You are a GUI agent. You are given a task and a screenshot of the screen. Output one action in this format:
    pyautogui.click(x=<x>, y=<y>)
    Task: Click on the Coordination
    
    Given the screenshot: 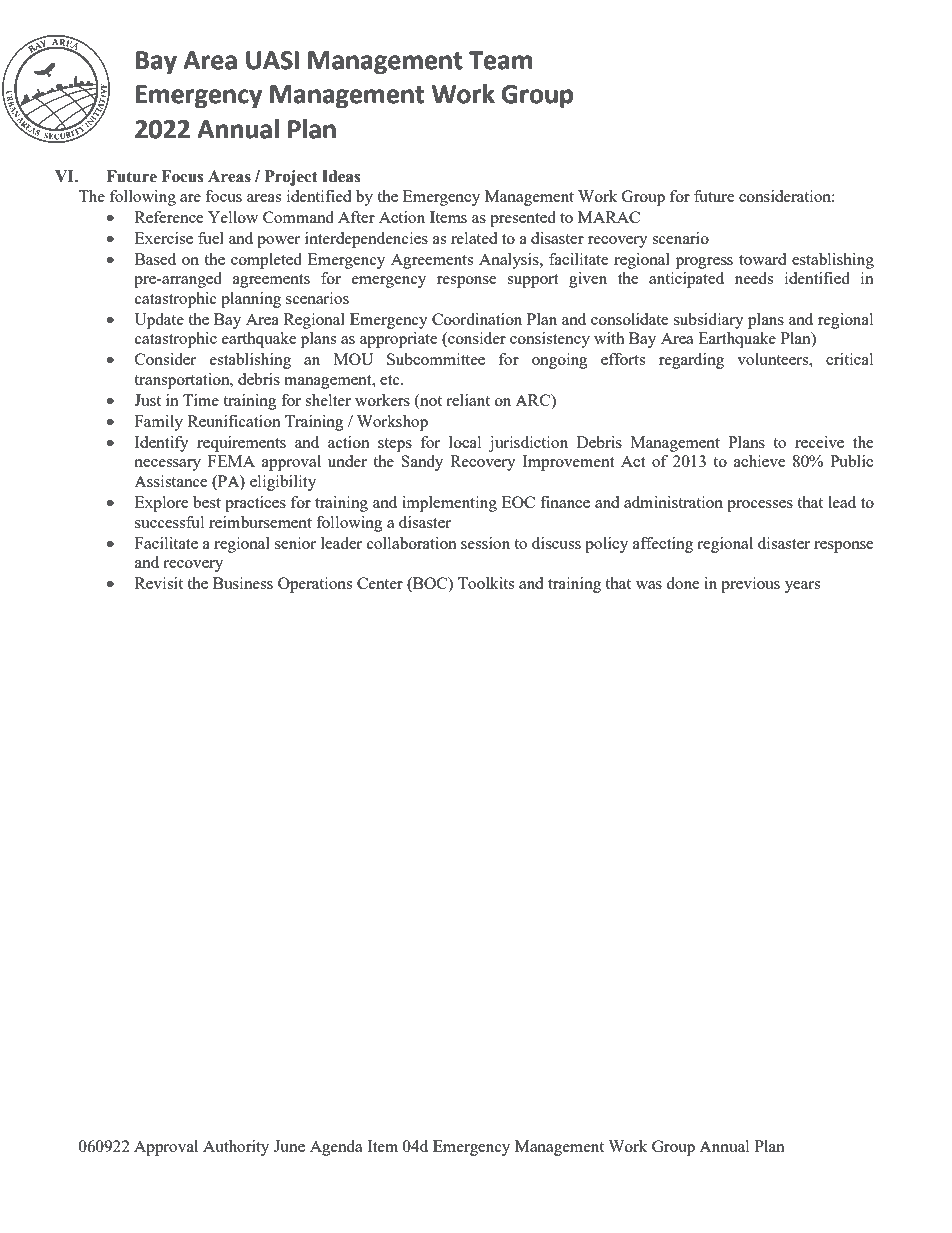 What is the action you would take?
    pyautogui.click(x=477, y=319)
